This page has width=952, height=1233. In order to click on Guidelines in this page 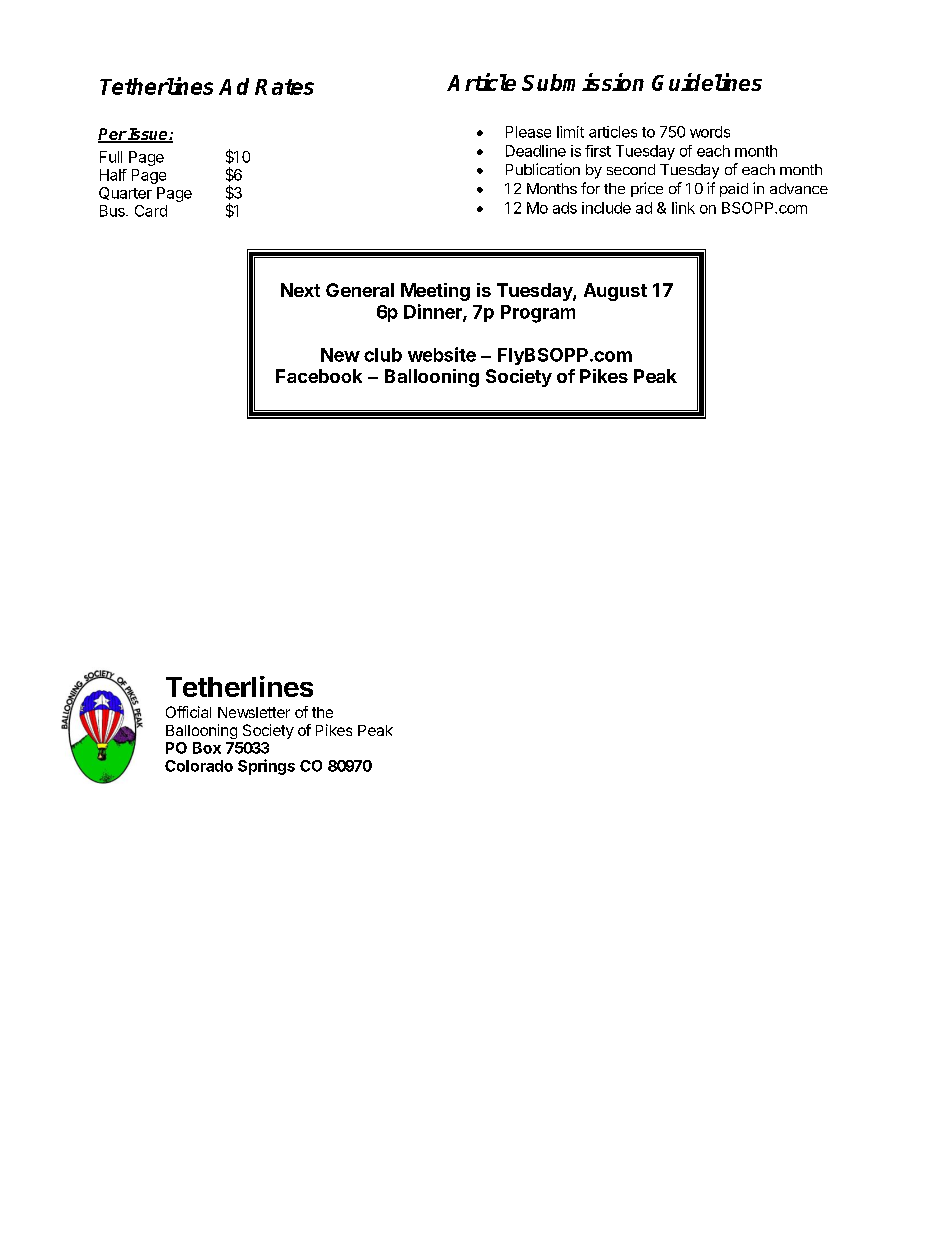, I will do `click(707, 82)`.
